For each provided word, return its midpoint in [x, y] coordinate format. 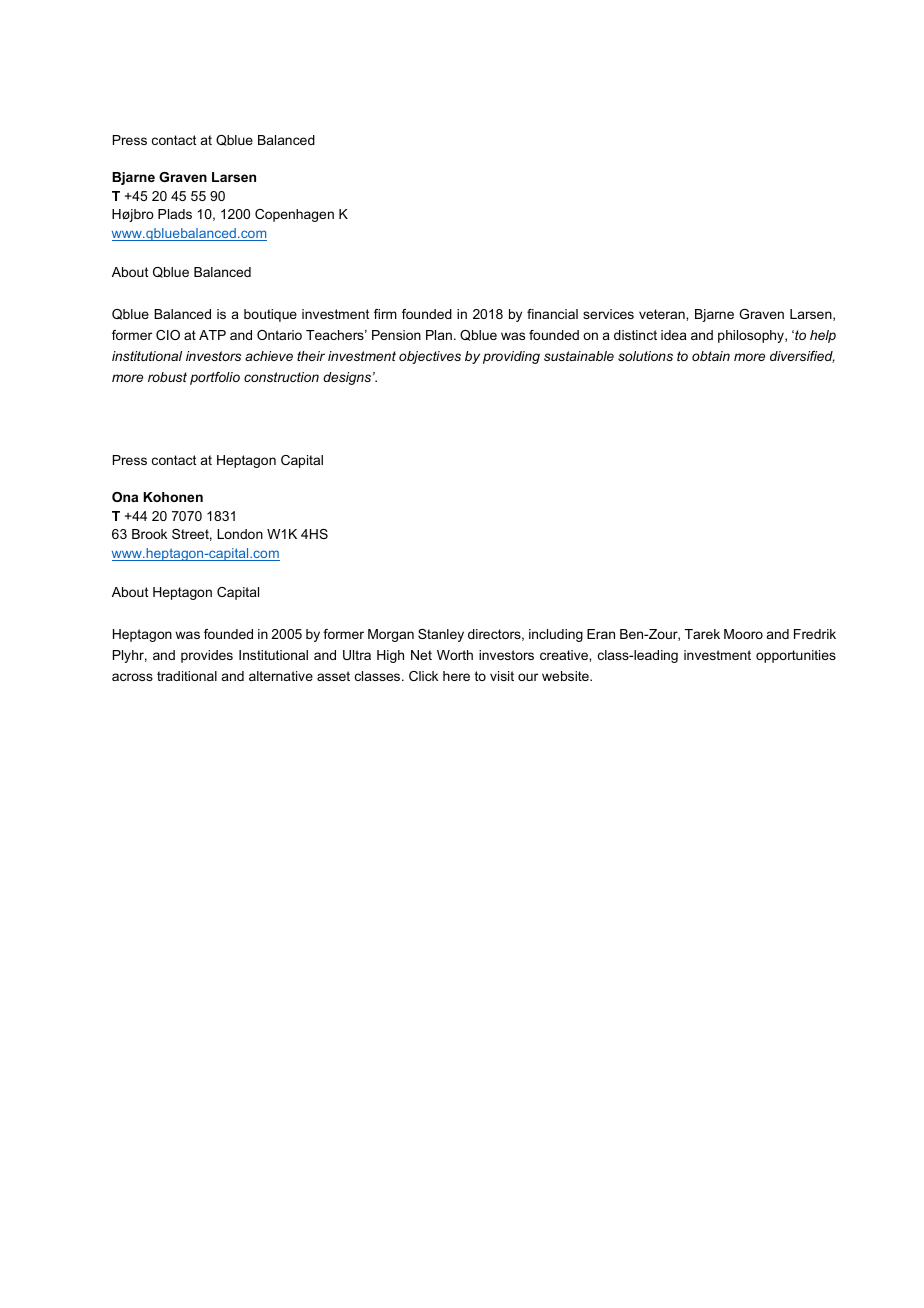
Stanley [441, 635]
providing [511, 357]
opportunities [796, 656]
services [608, 314]
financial [552, 314]
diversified [802, 357]
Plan [439, 335]
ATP [212, 335]
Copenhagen [294, 215]
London [240, 534]
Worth [455, 655]
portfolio [215, 378]
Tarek [702, 634]
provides [207, 656]
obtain [711, 356]
